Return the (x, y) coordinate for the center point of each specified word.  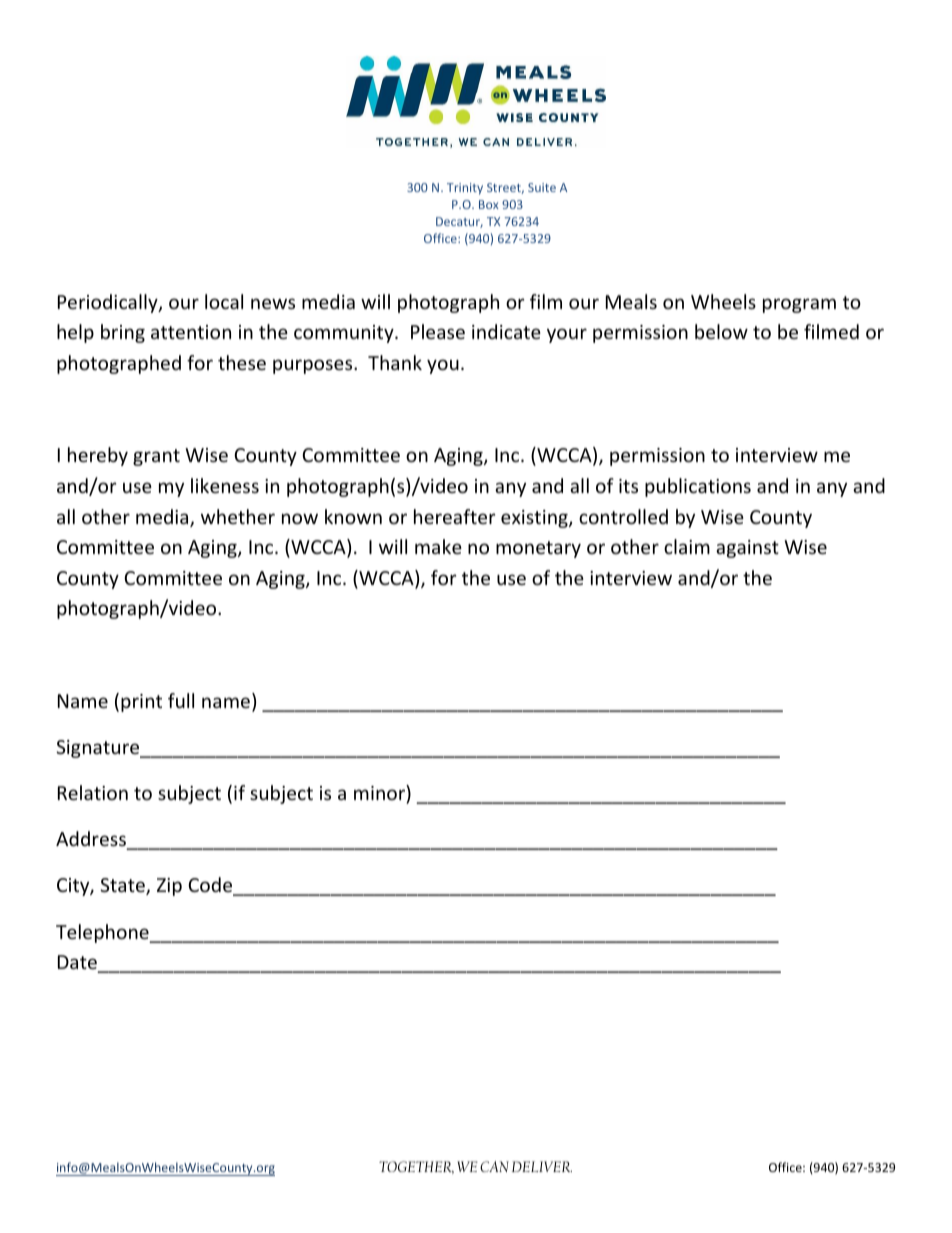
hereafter (455, 516)
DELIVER (542, 1166)
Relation (93, 792)
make (438, 546)
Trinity (465, 189)
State (123, 886)
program (799, 305)
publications (698, 487)
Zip (169, 887)
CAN (494, 1166)
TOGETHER (416, 1167)
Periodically (109, 303)
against (747, 549)
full (181, 700)
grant (156, 457)
